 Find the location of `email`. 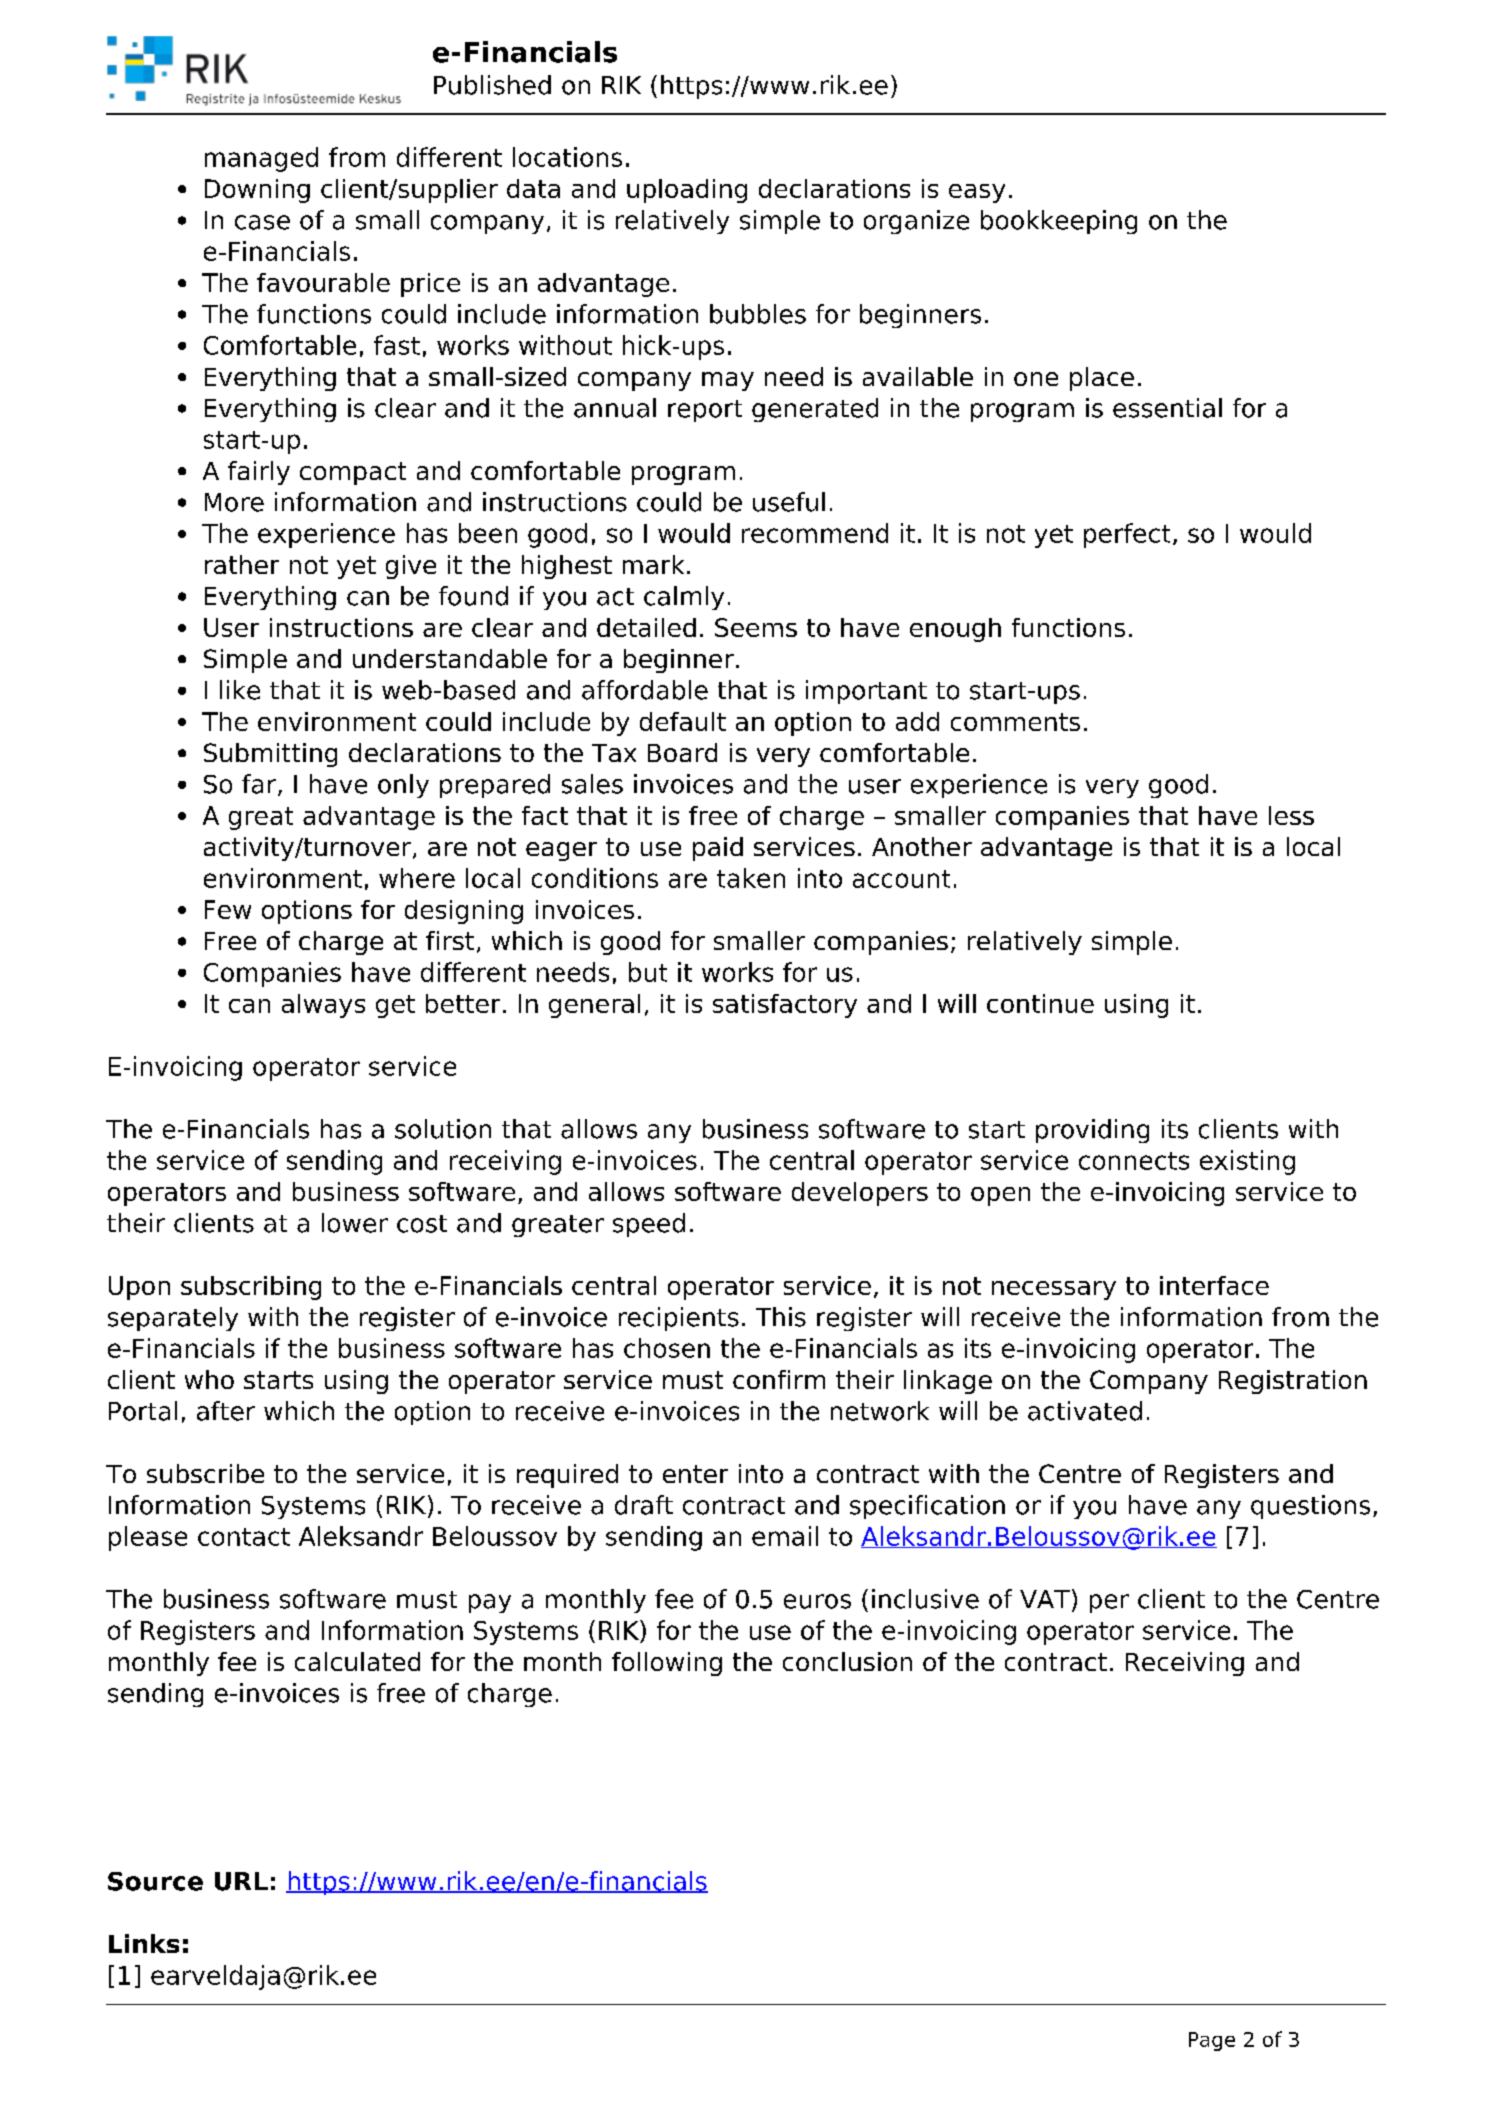

email is located at coordinates (785, 1536).
